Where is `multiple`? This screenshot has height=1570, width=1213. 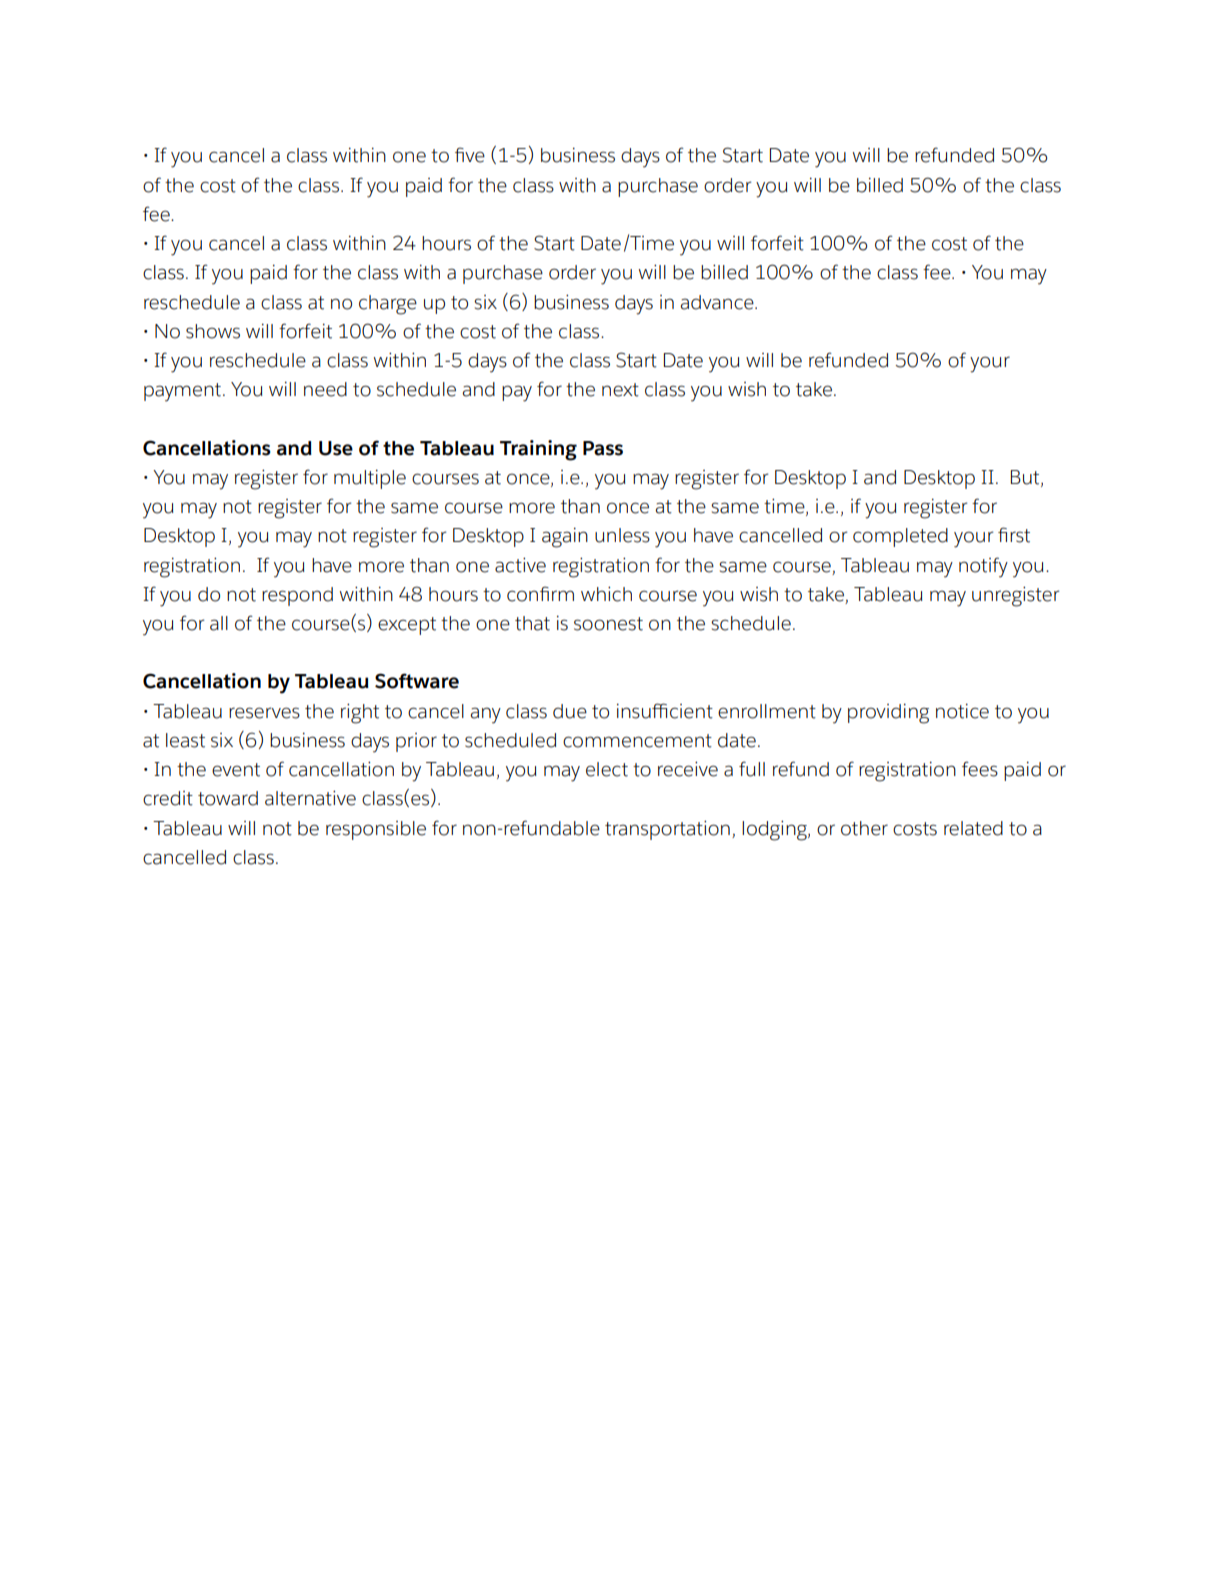 multiple is located at coordinates (370, 479).
